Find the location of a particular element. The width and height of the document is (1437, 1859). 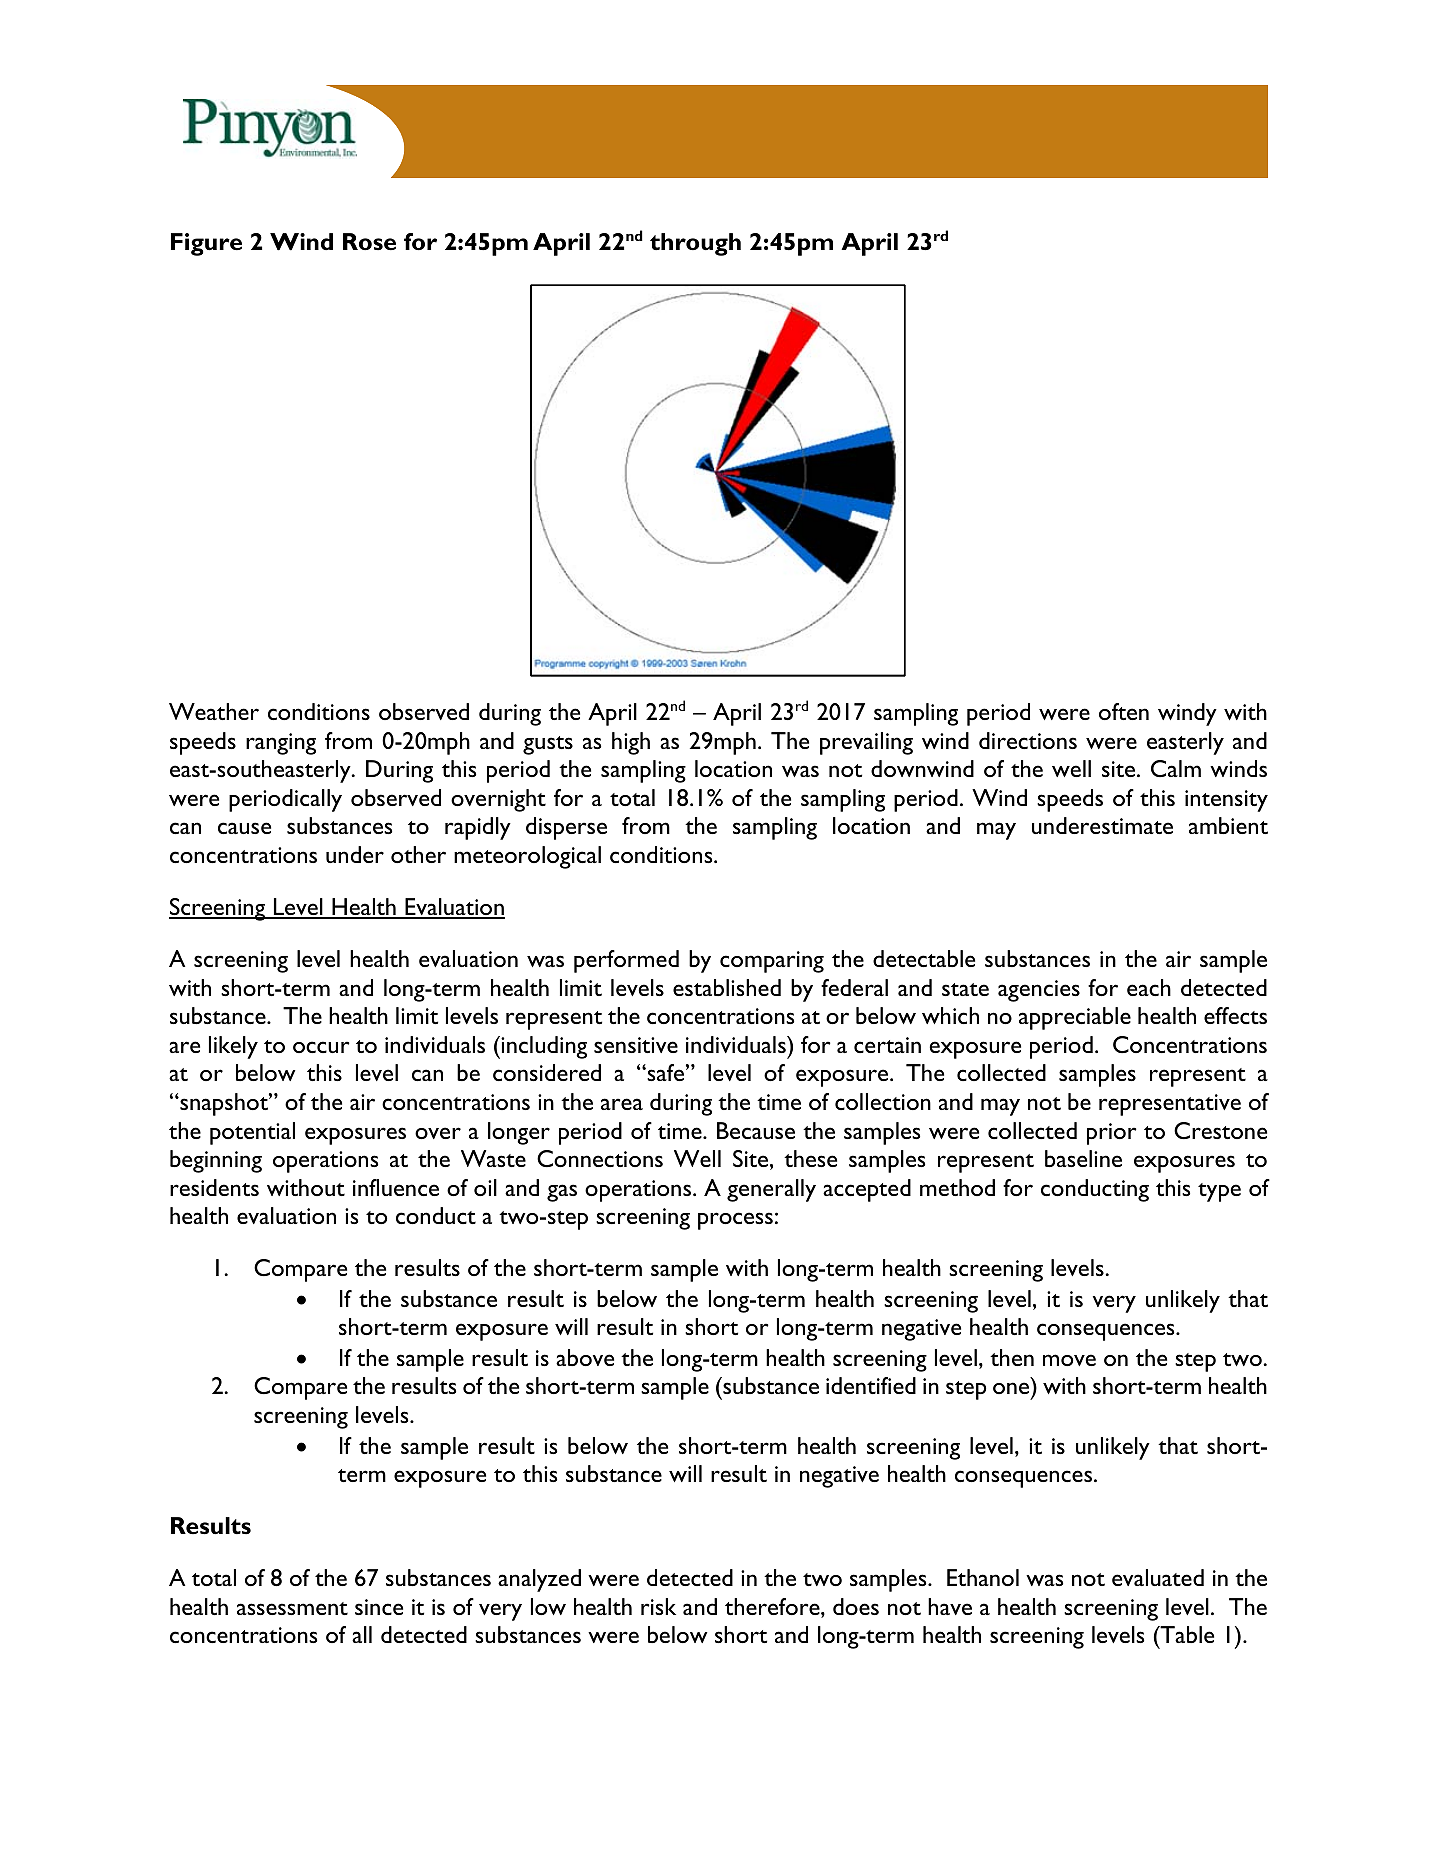

influence is located at coordinates (396, 1187).
